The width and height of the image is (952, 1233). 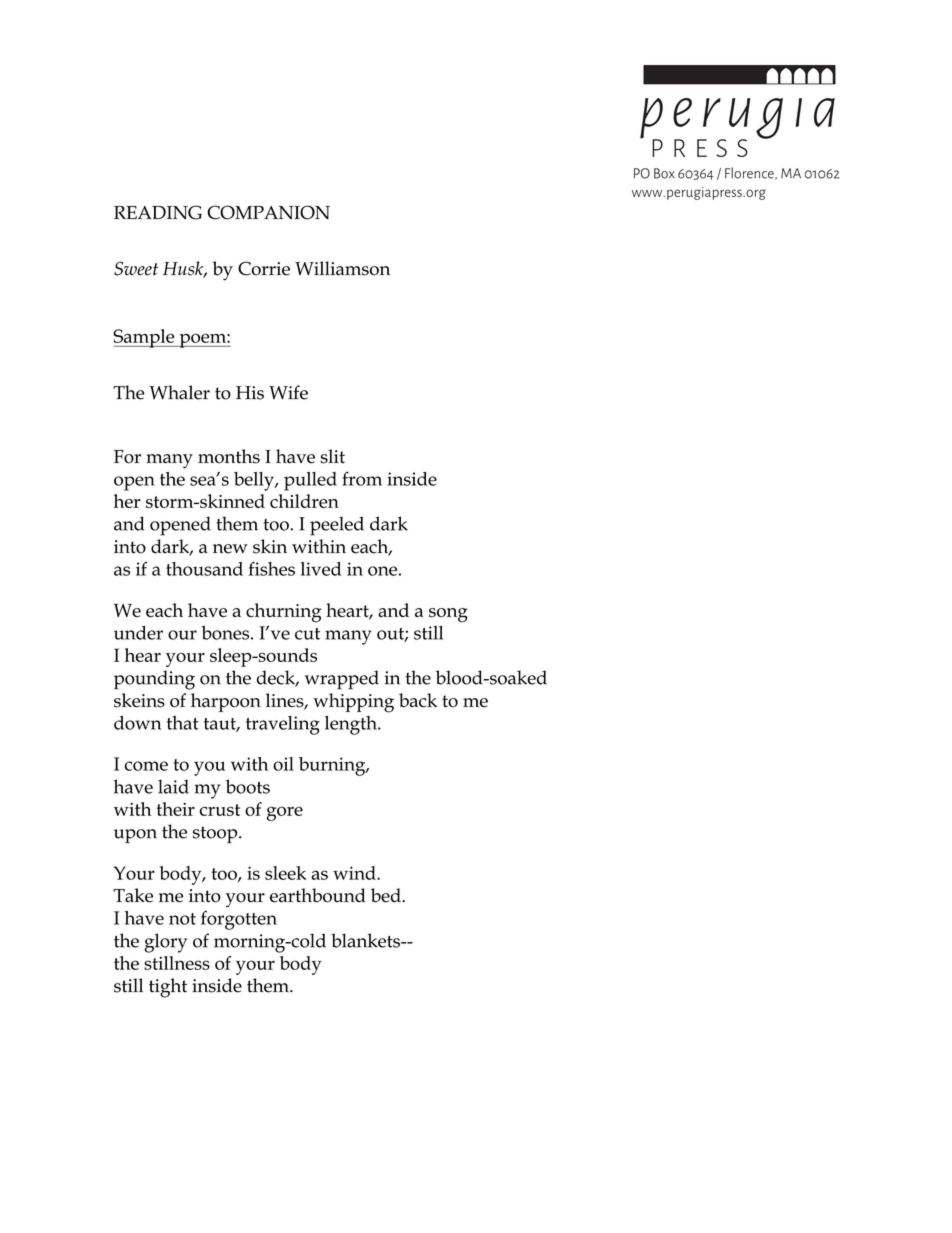 What do you see at coordinates (145, 338) in the image?
I see `Sample` at bounding box center [145, 338].
